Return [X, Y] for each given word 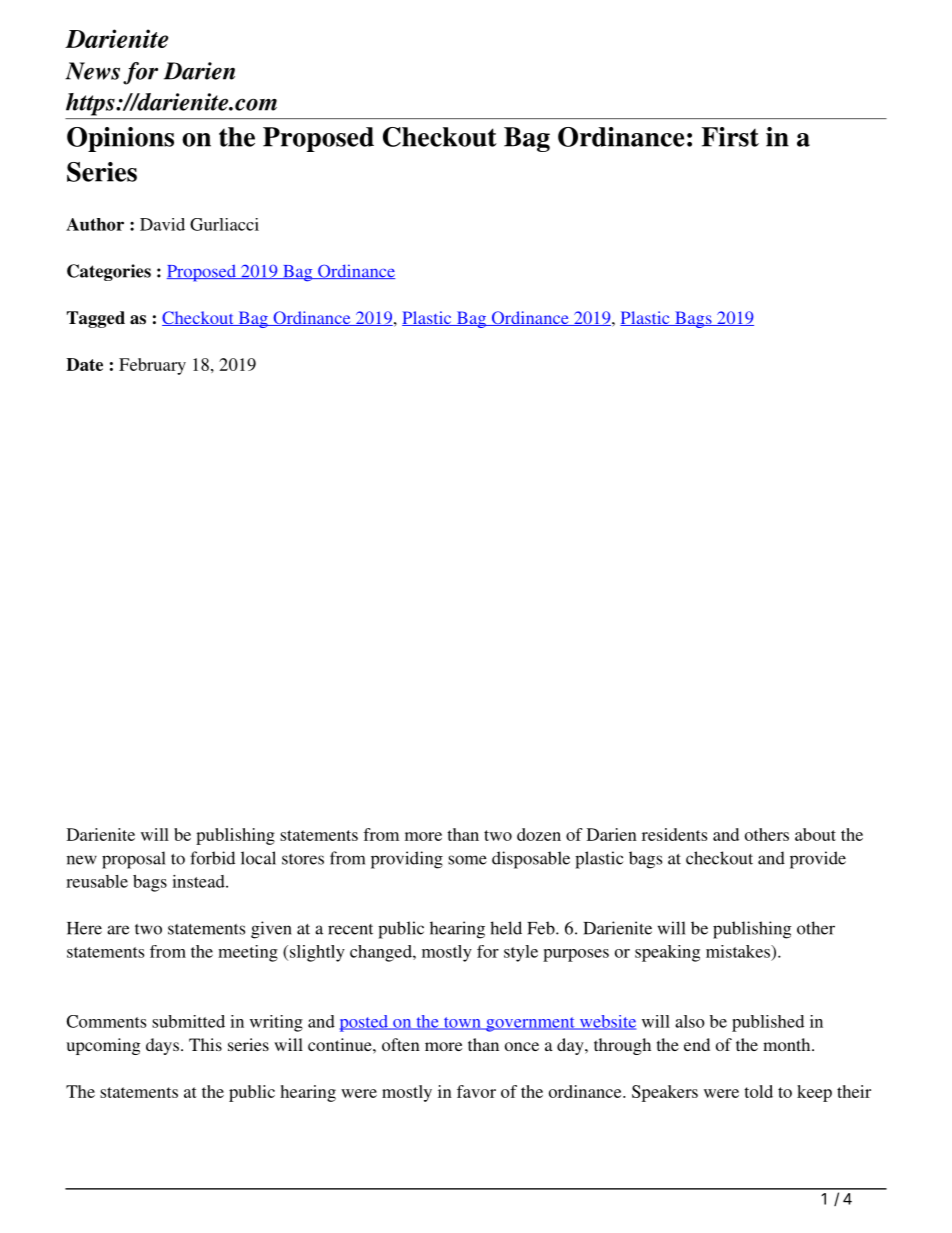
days [162, 1046]
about [815, 834]
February [152, 366]
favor [476, 1091]
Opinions [120, 139]
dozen [539, 834]
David [162, 224]
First [730, 137]
